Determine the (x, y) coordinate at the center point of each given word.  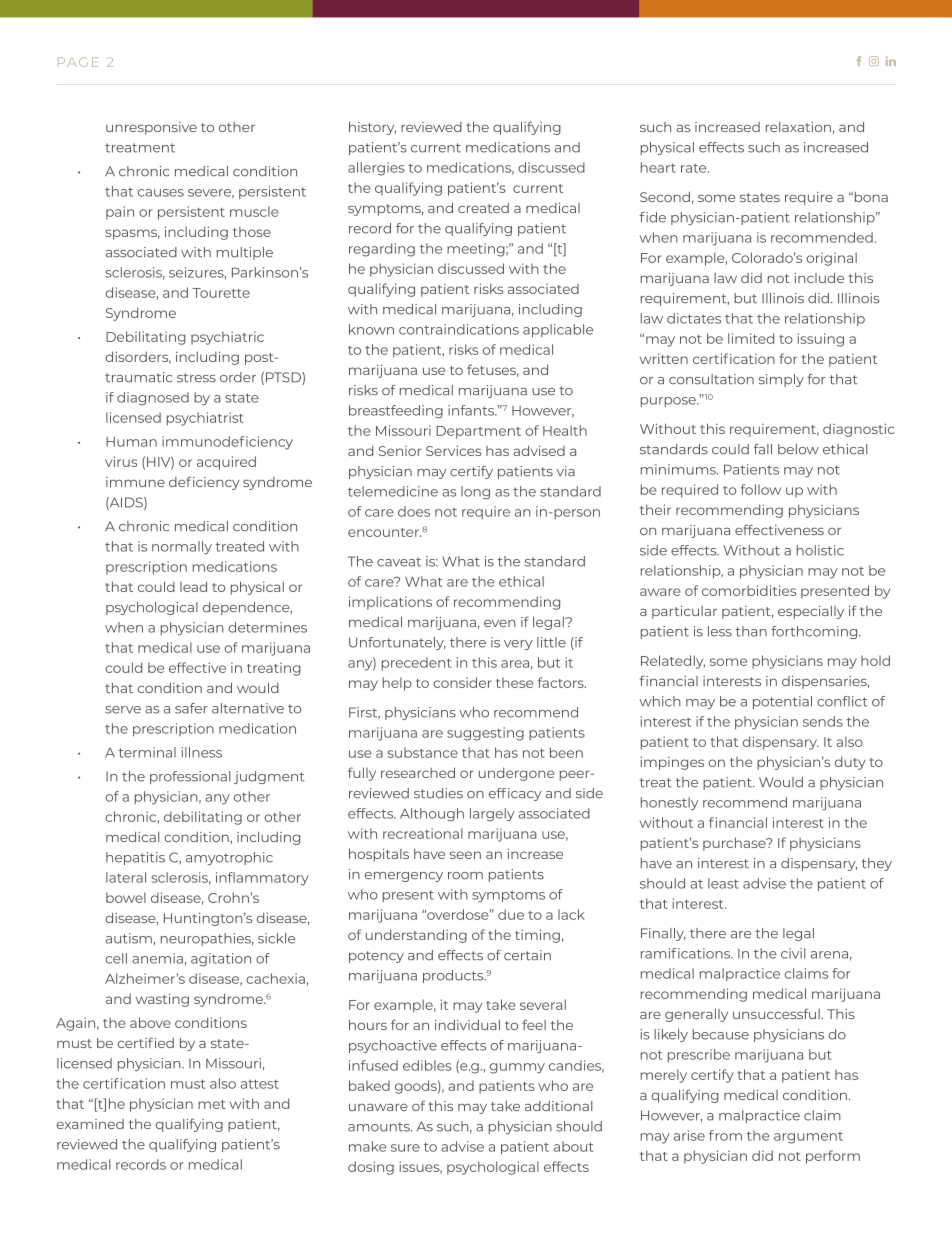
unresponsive (151, 128)
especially (811, 612)
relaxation (798, 127)
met (212, 1104)
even (500, 623)
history (372, 128)
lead (193, 586)
